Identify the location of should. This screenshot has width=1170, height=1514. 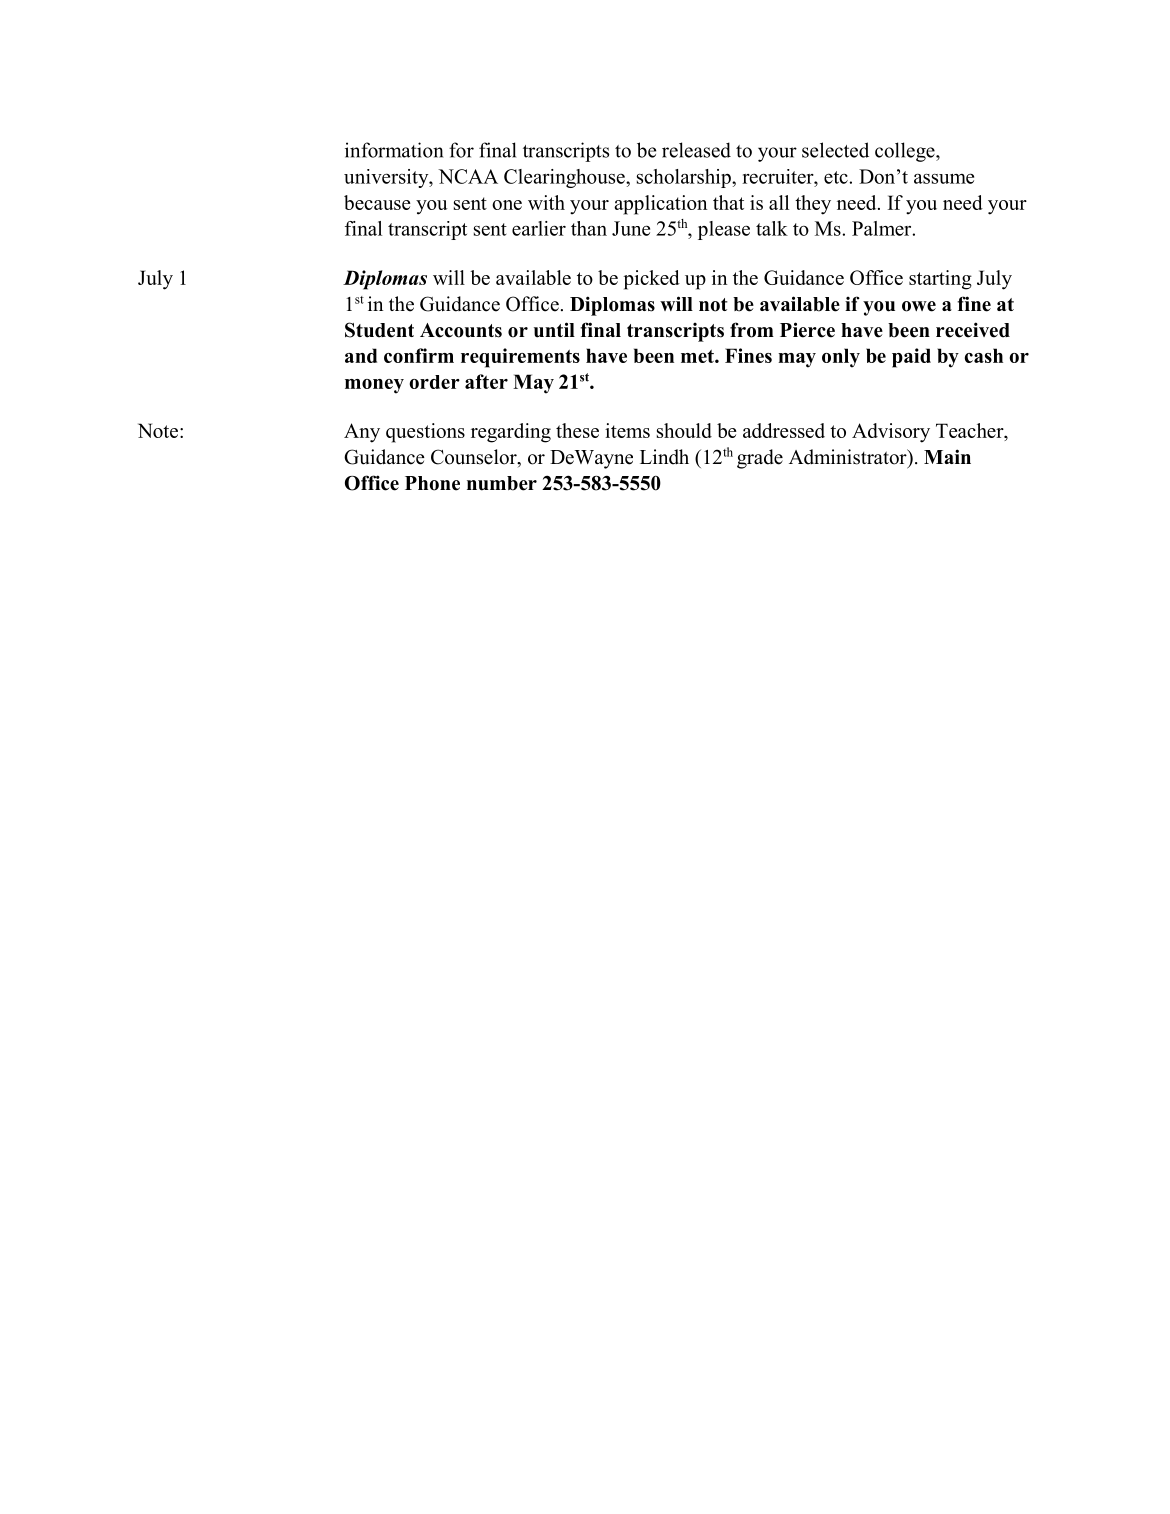
(684, 430).
